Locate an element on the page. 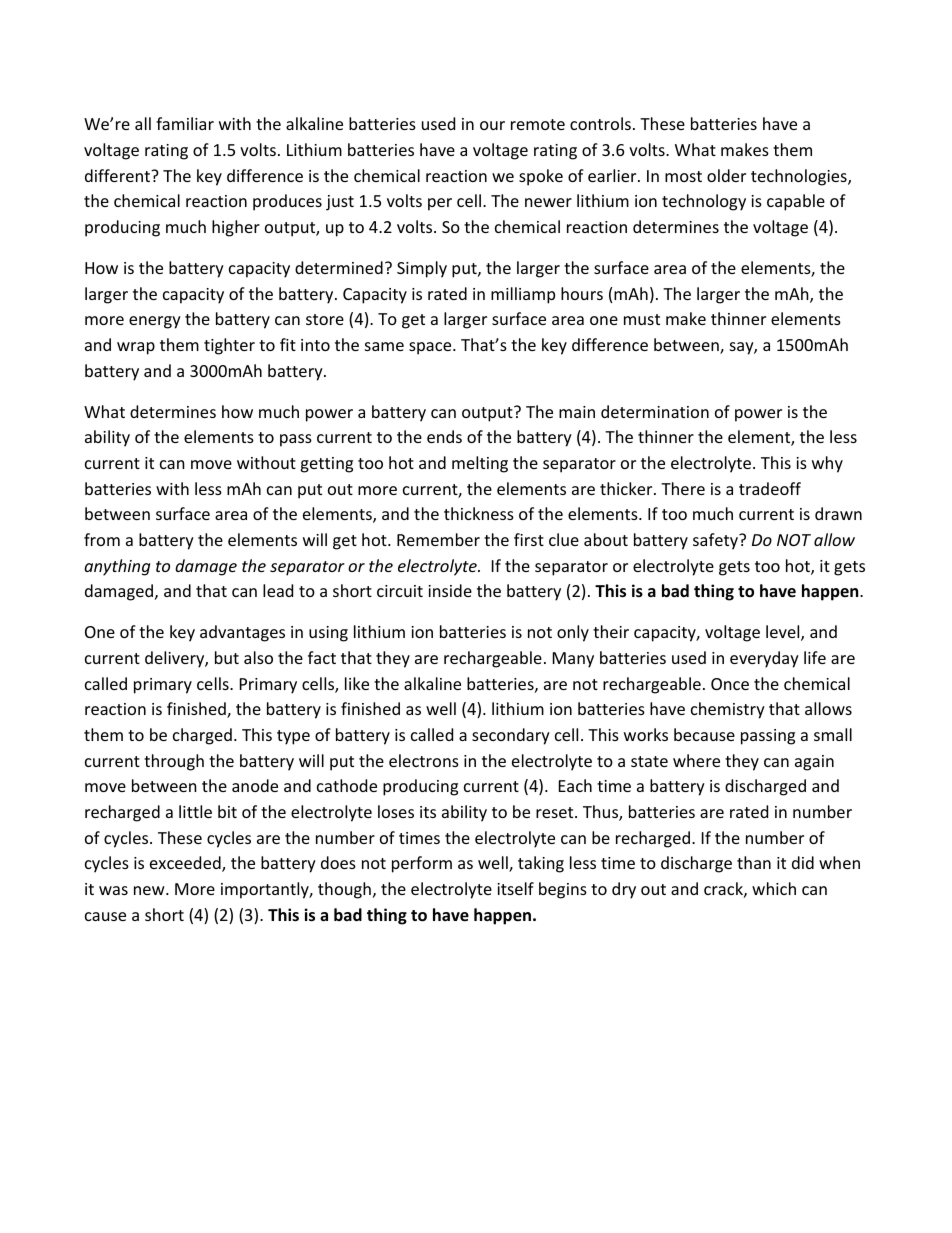 The image size is (952, 1233). remote is located at coordinates (538, 124).
